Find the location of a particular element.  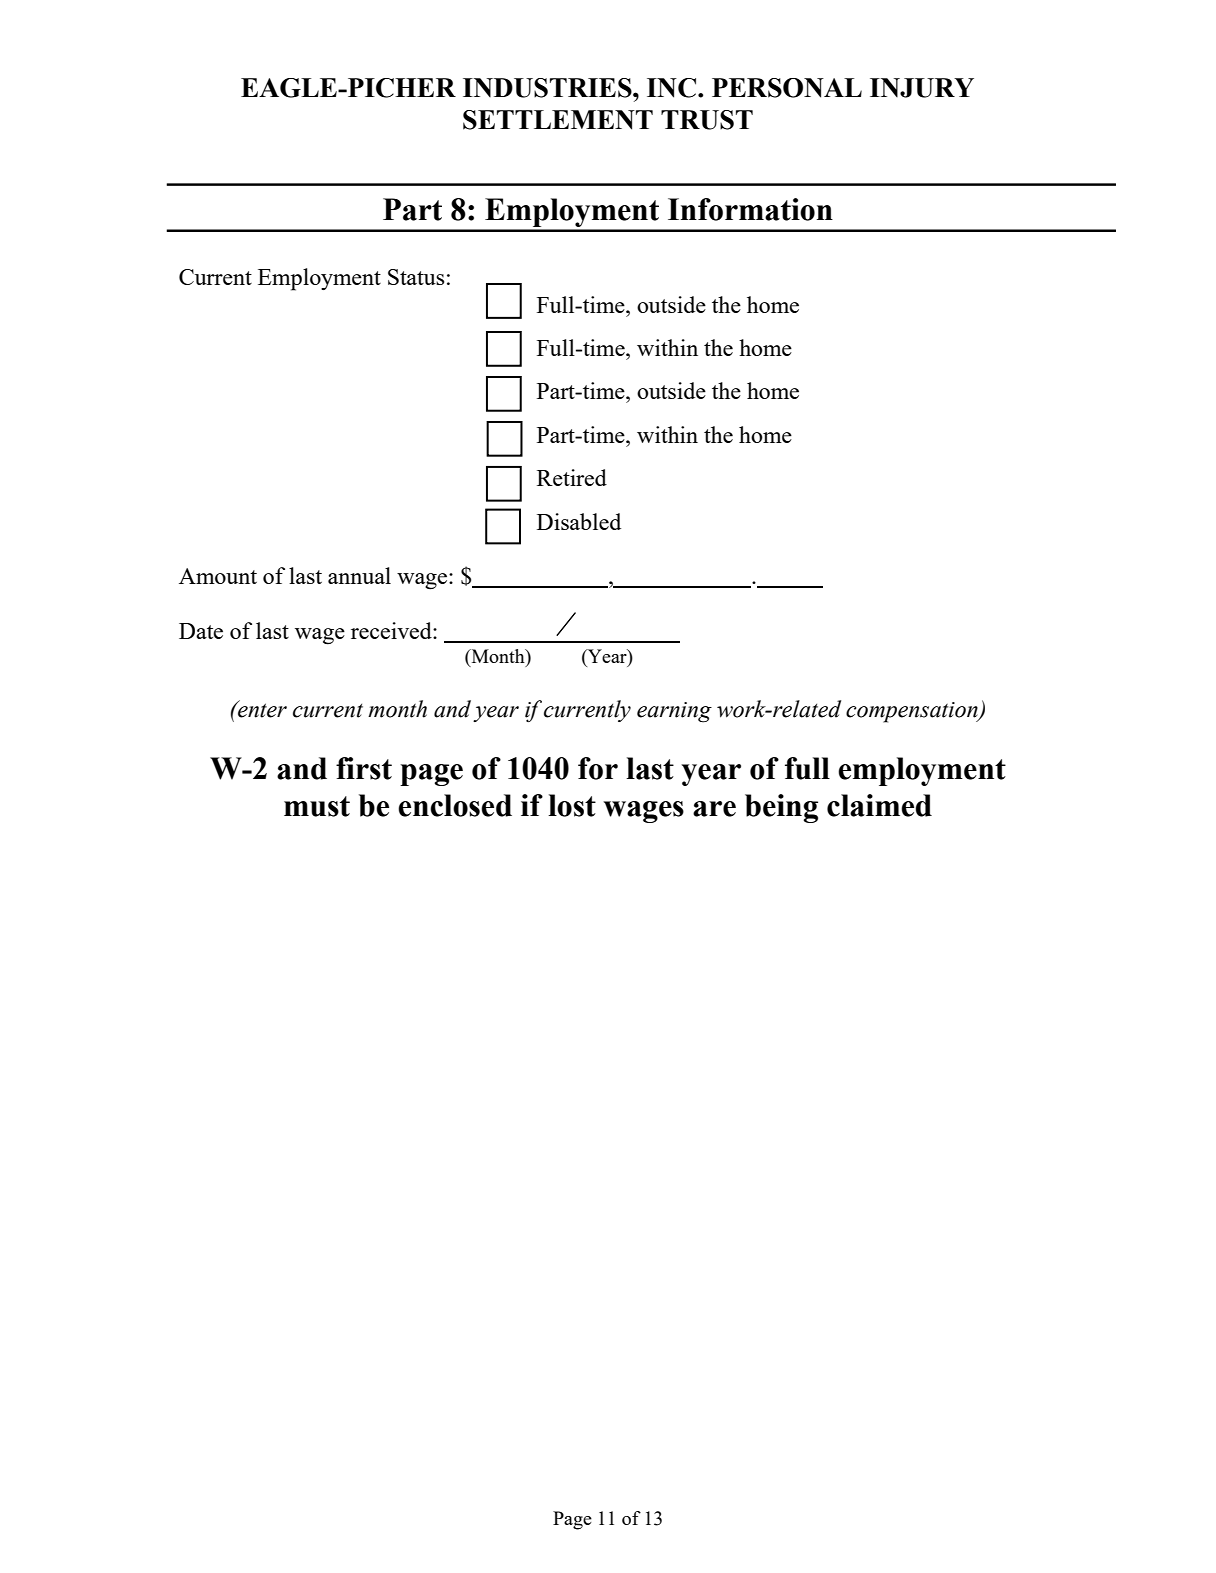

SETTLEMENT is located at coordinates (558, 120).
